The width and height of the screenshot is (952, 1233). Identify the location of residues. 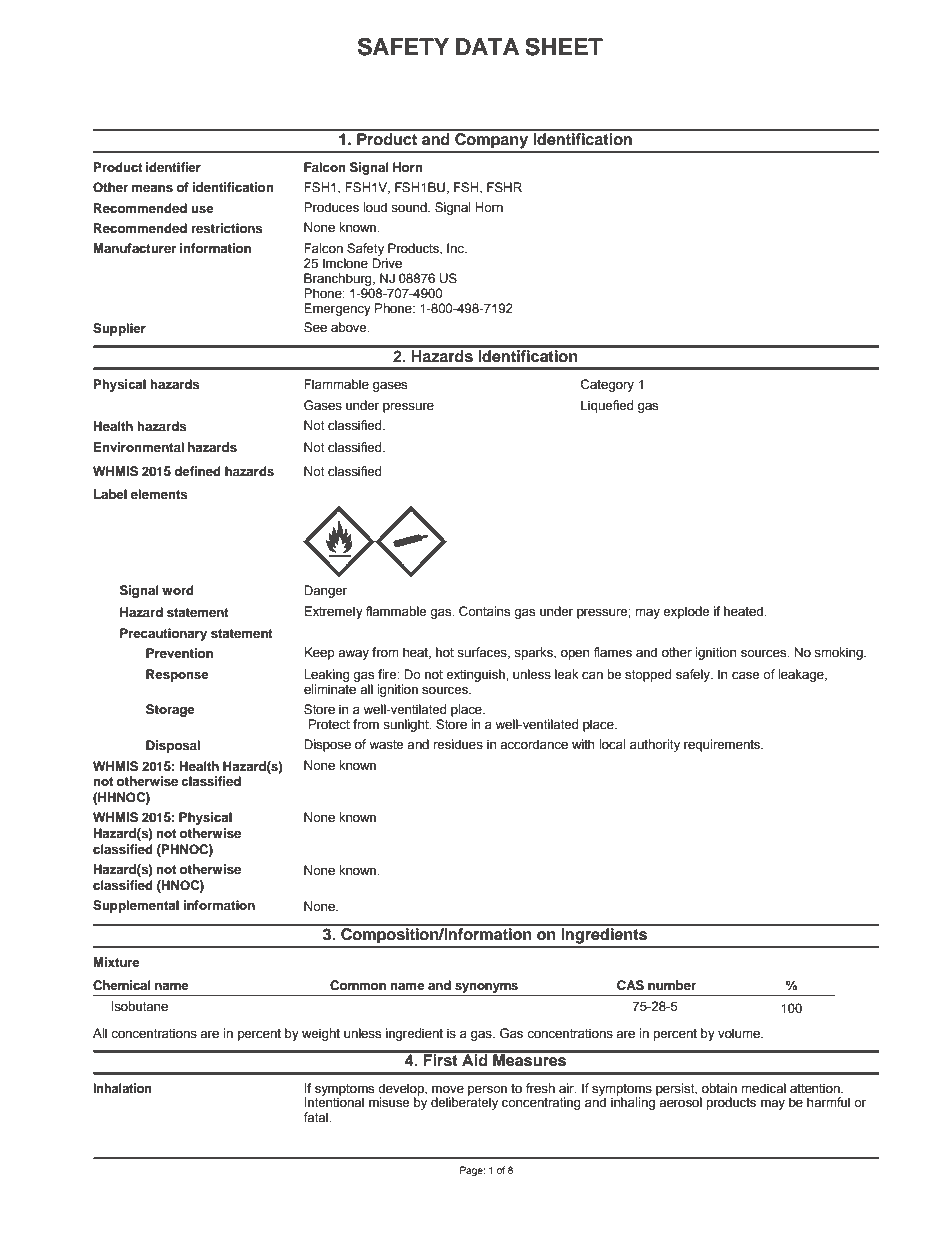
(458, 744).
